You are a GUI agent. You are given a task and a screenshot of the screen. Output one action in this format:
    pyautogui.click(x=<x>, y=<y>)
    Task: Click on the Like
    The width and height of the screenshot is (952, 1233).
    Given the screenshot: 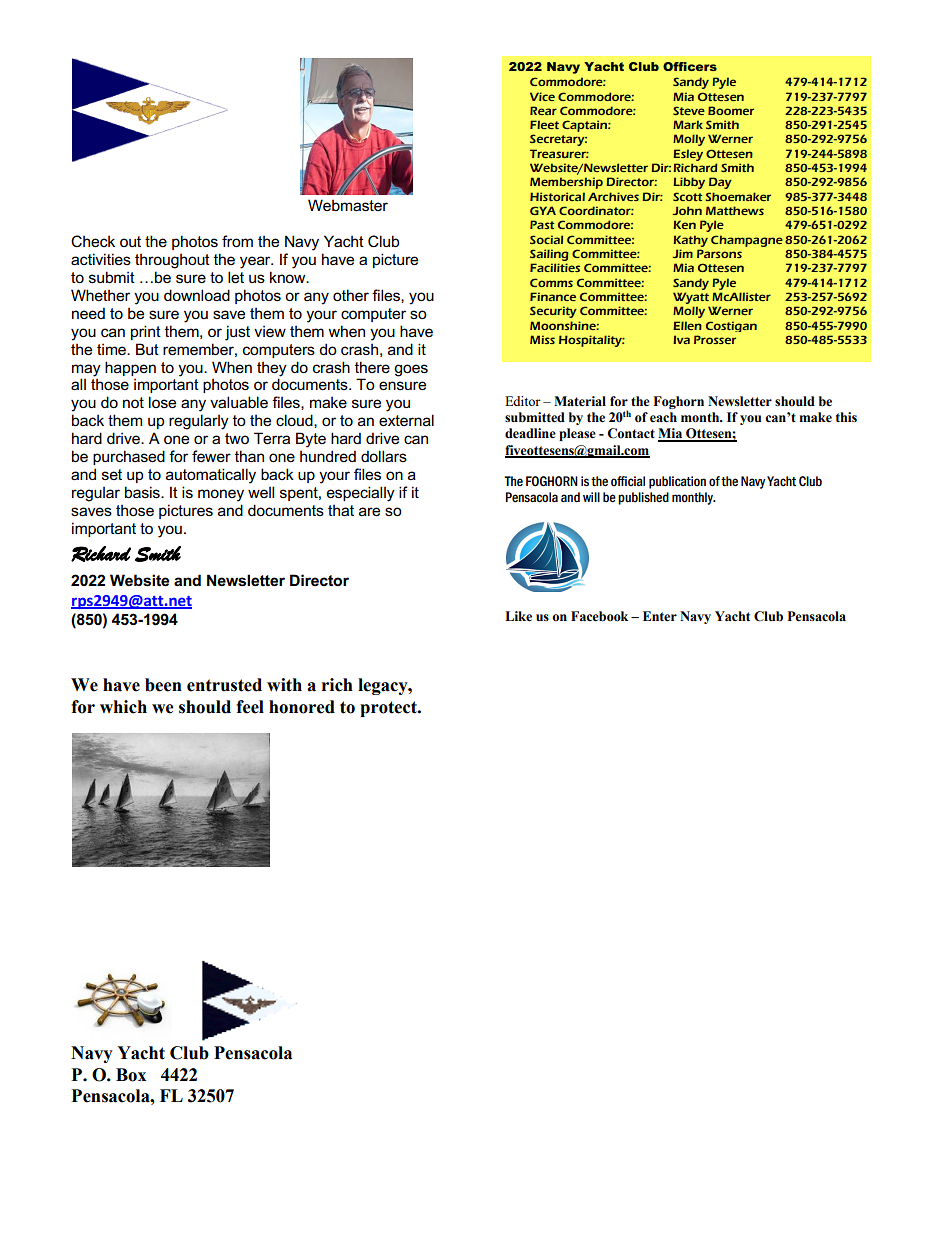 What is the action you would take?
    pyautogui.click(x=518, y=616)
